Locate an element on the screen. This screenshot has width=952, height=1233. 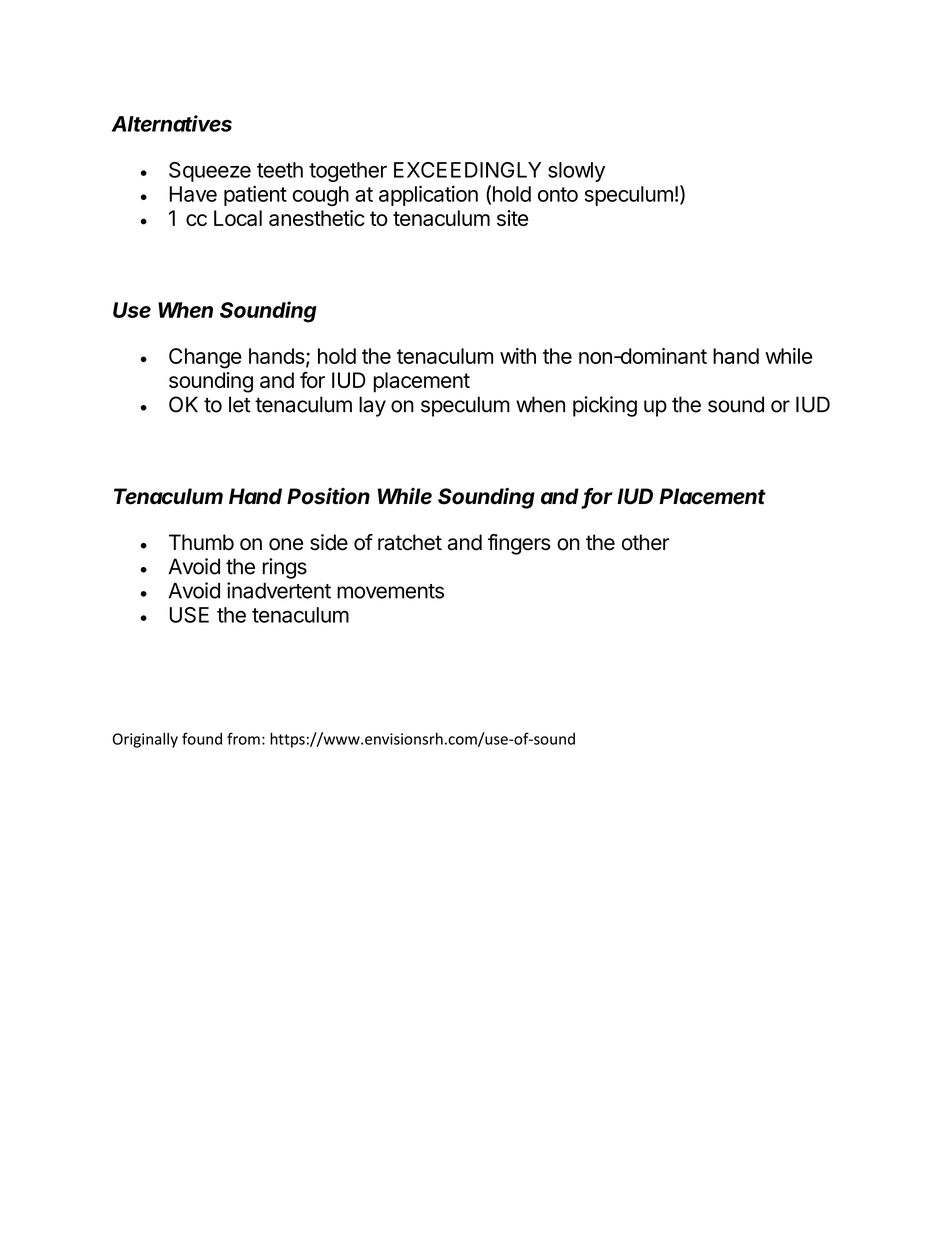
from is located at coordinates (243, 738).
